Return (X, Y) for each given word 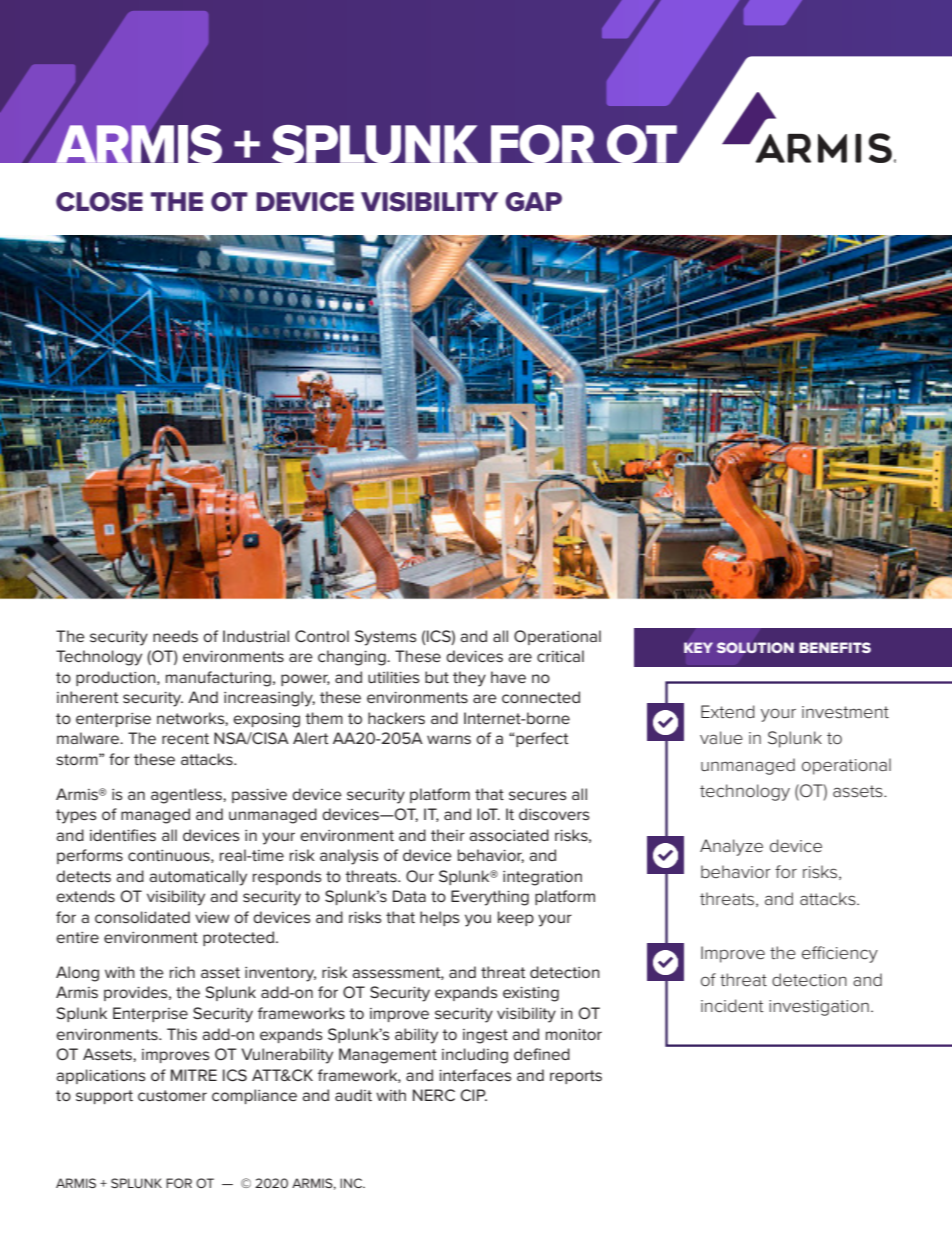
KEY (698, 647)
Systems (386, 638)
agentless (187, 796)
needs (175, 636)
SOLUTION (755, 648)
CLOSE (99, 202)
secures (538, 795)
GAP (533, 202)
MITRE (194, 1075)
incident (732, 1005)
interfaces (475, 1075)
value (721, 737)
